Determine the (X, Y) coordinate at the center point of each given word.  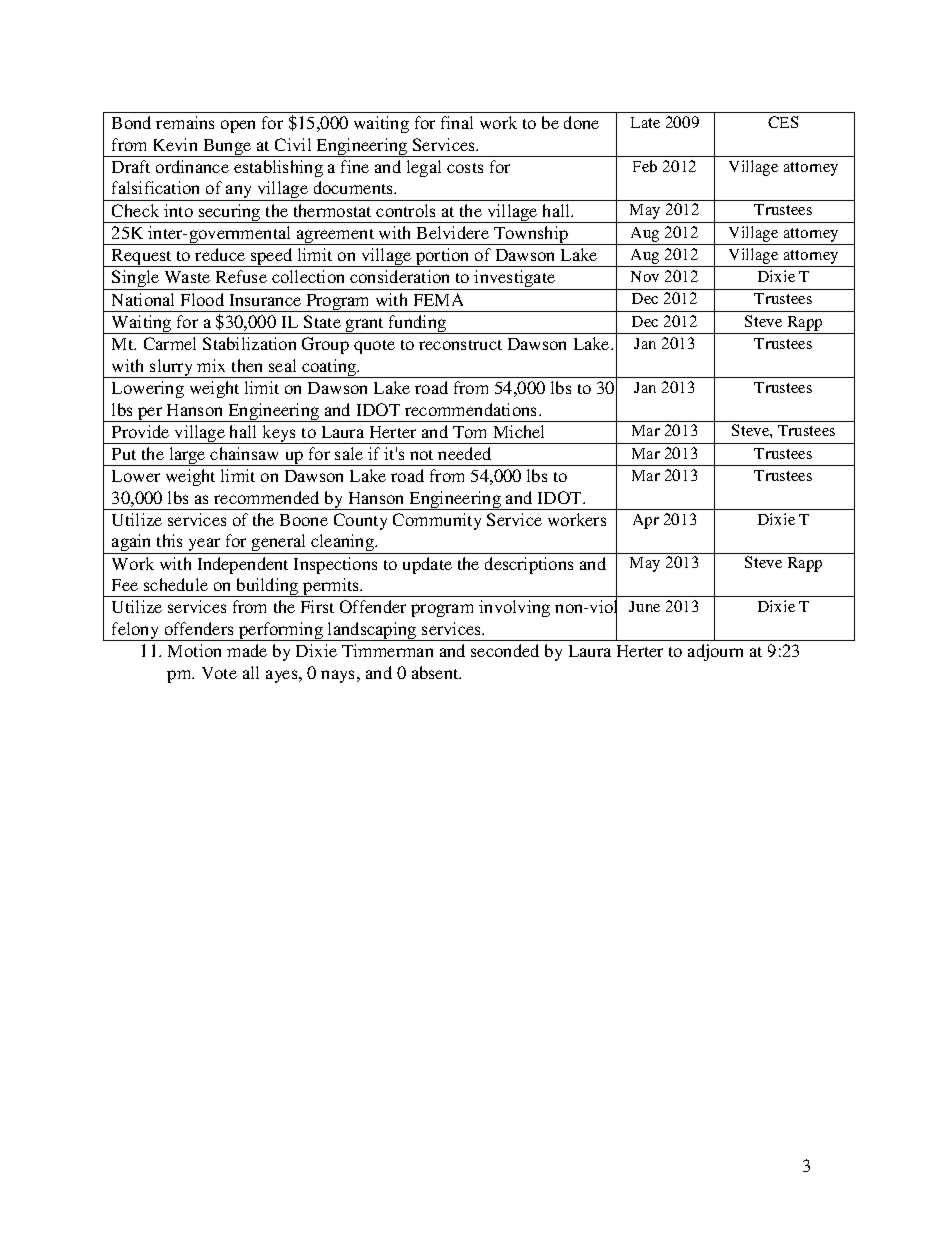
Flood (202, 299)
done (581, 122)
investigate (515, 280)
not (421, 455)
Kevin (175, 144)
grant (365, 326)
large (187, 456)
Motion (194, 650)
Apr (646, 521)
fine (355, 166)
